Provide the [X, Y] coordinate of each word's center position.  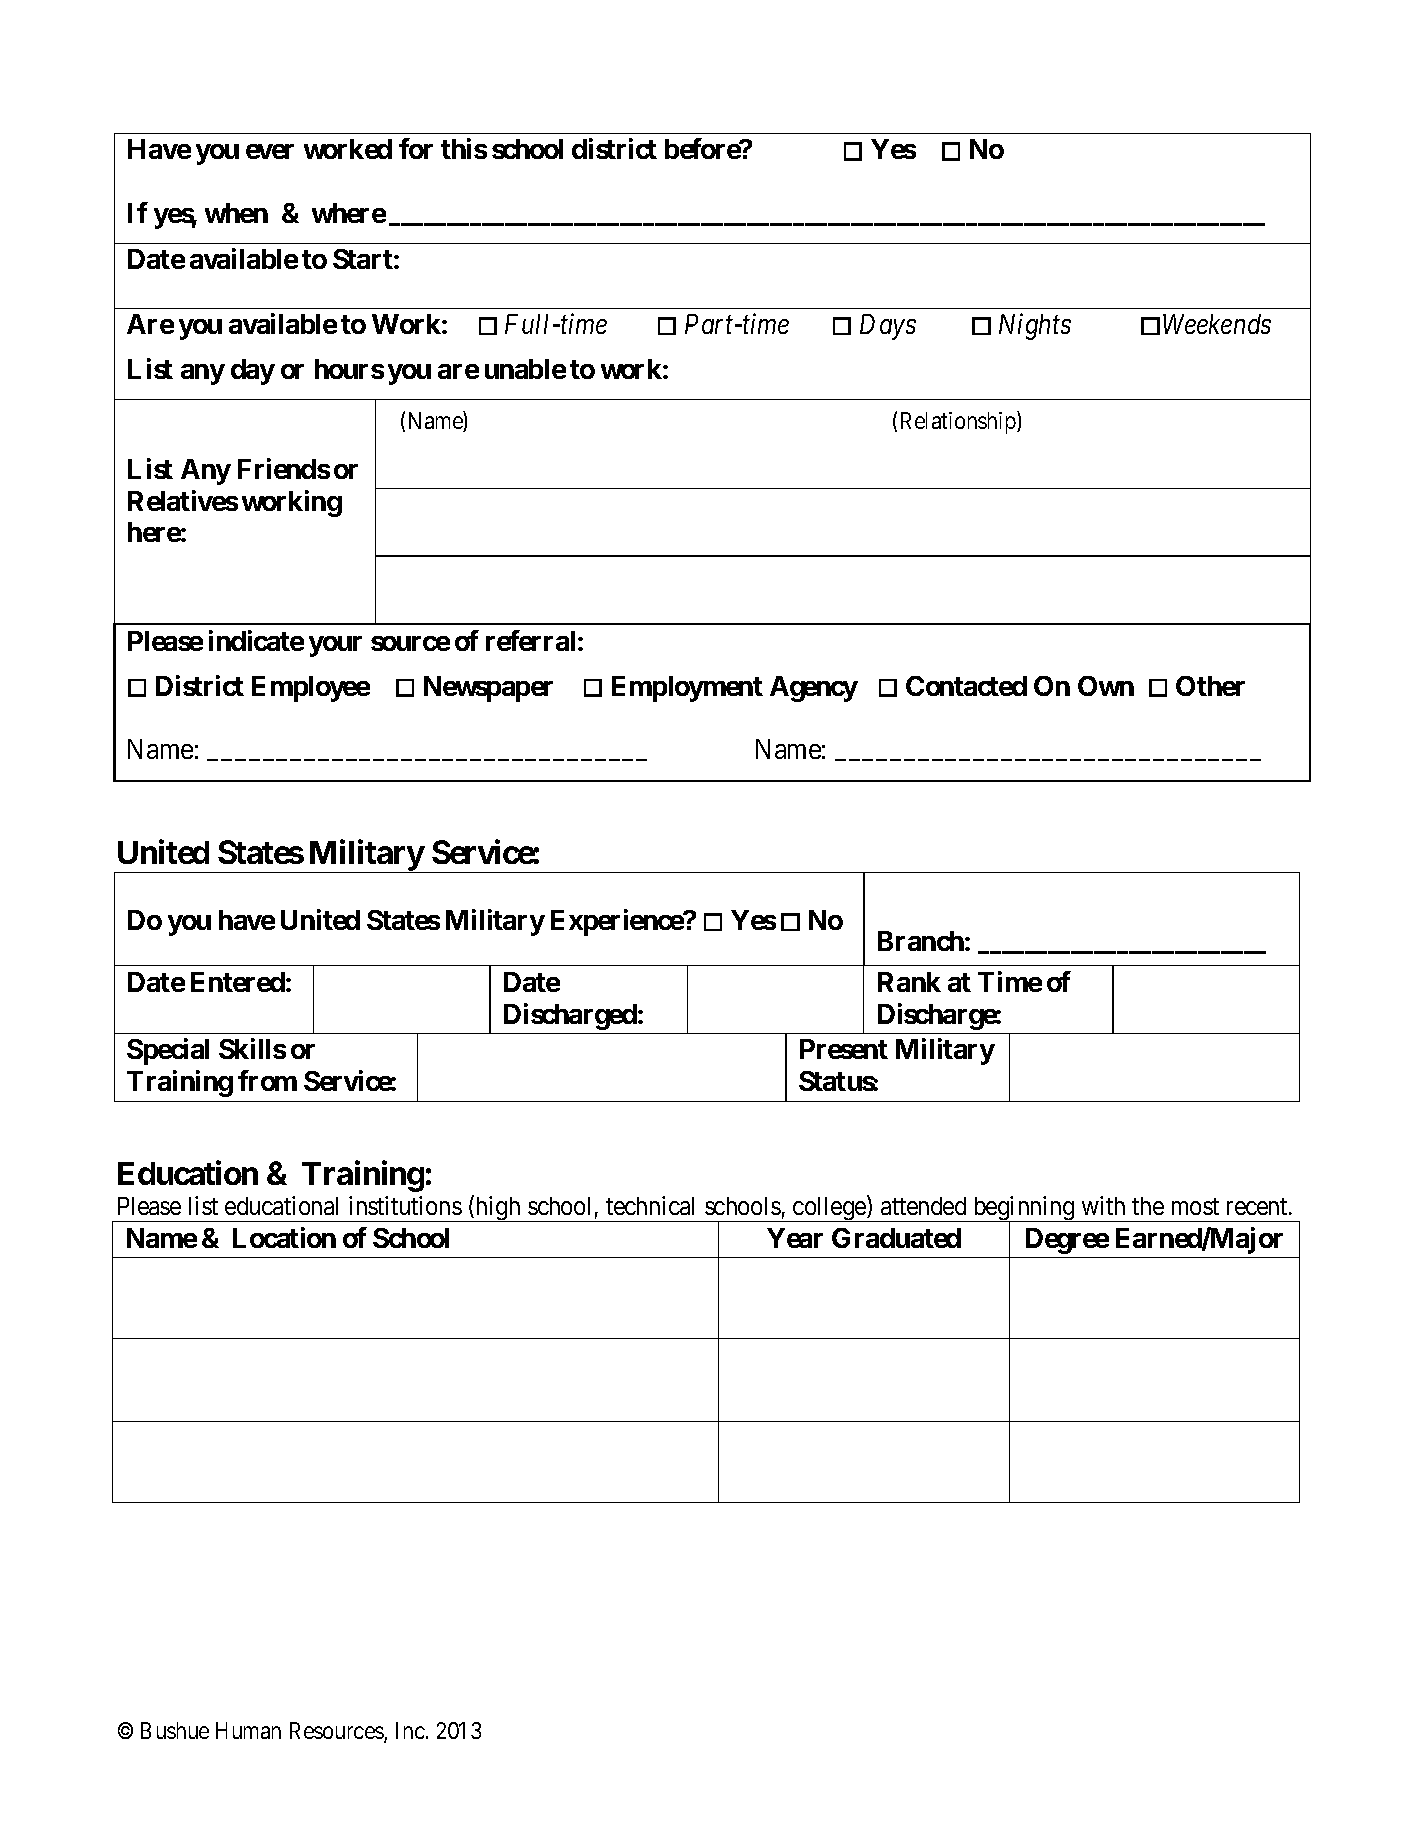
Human [248, 1730]
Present [844, 1049]
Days [888, 327]
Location [284, 1237]
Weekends [1217, 324]
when [236, 213]
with [1103, 1205]
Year [795, 1238]
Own [1106, 686]
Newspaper [488, 689]
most [1195, 1206]
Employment [687, 689]
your [335, 646]
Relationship [959, 422]
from [267, 1080]
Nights [1035, 326]
